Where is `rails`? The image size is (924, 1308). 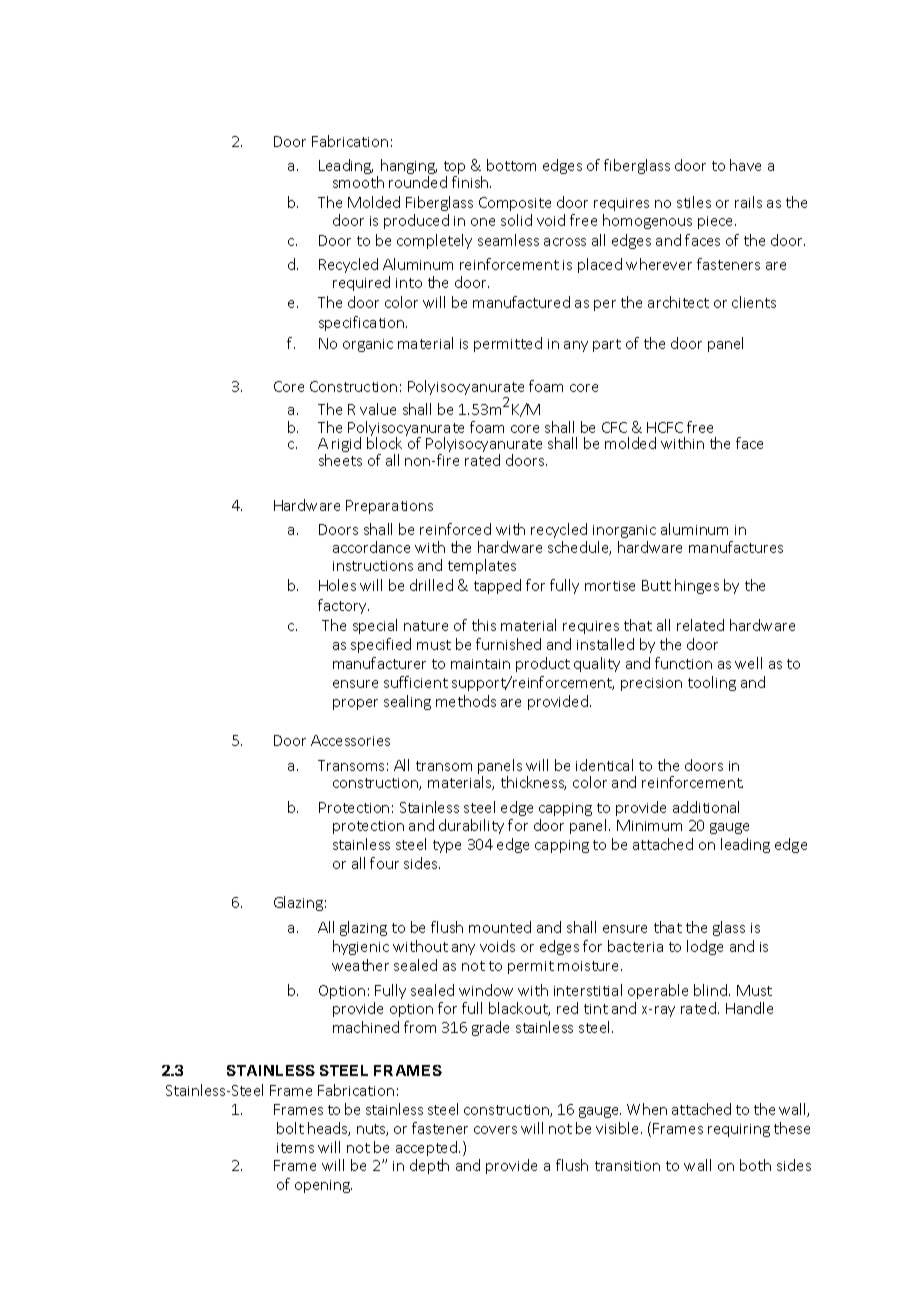 rails is located at coordinates (748, 202).
